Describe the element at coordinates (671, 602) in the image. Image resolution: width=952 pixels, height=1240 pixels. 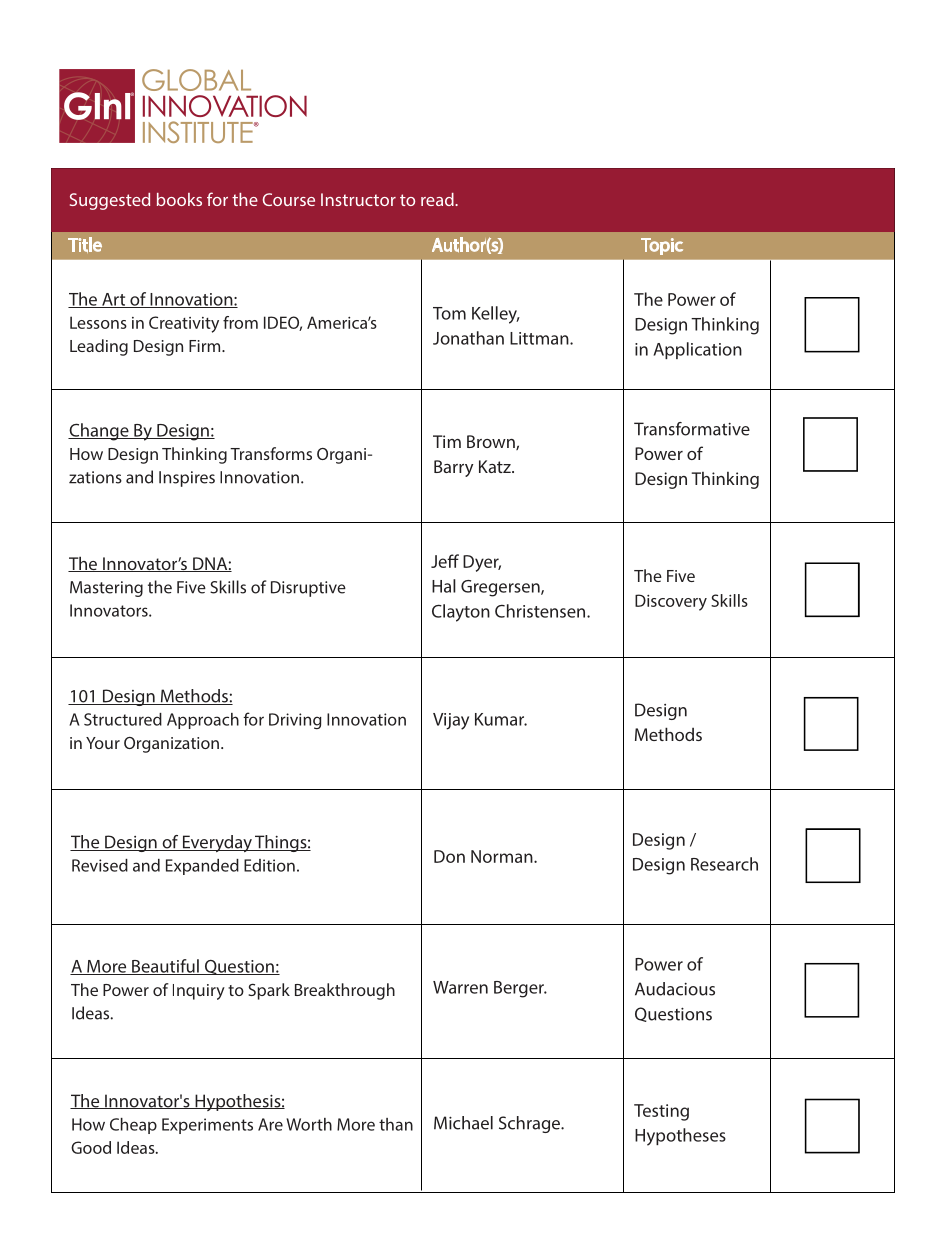
I see `Discovery` at that location.
